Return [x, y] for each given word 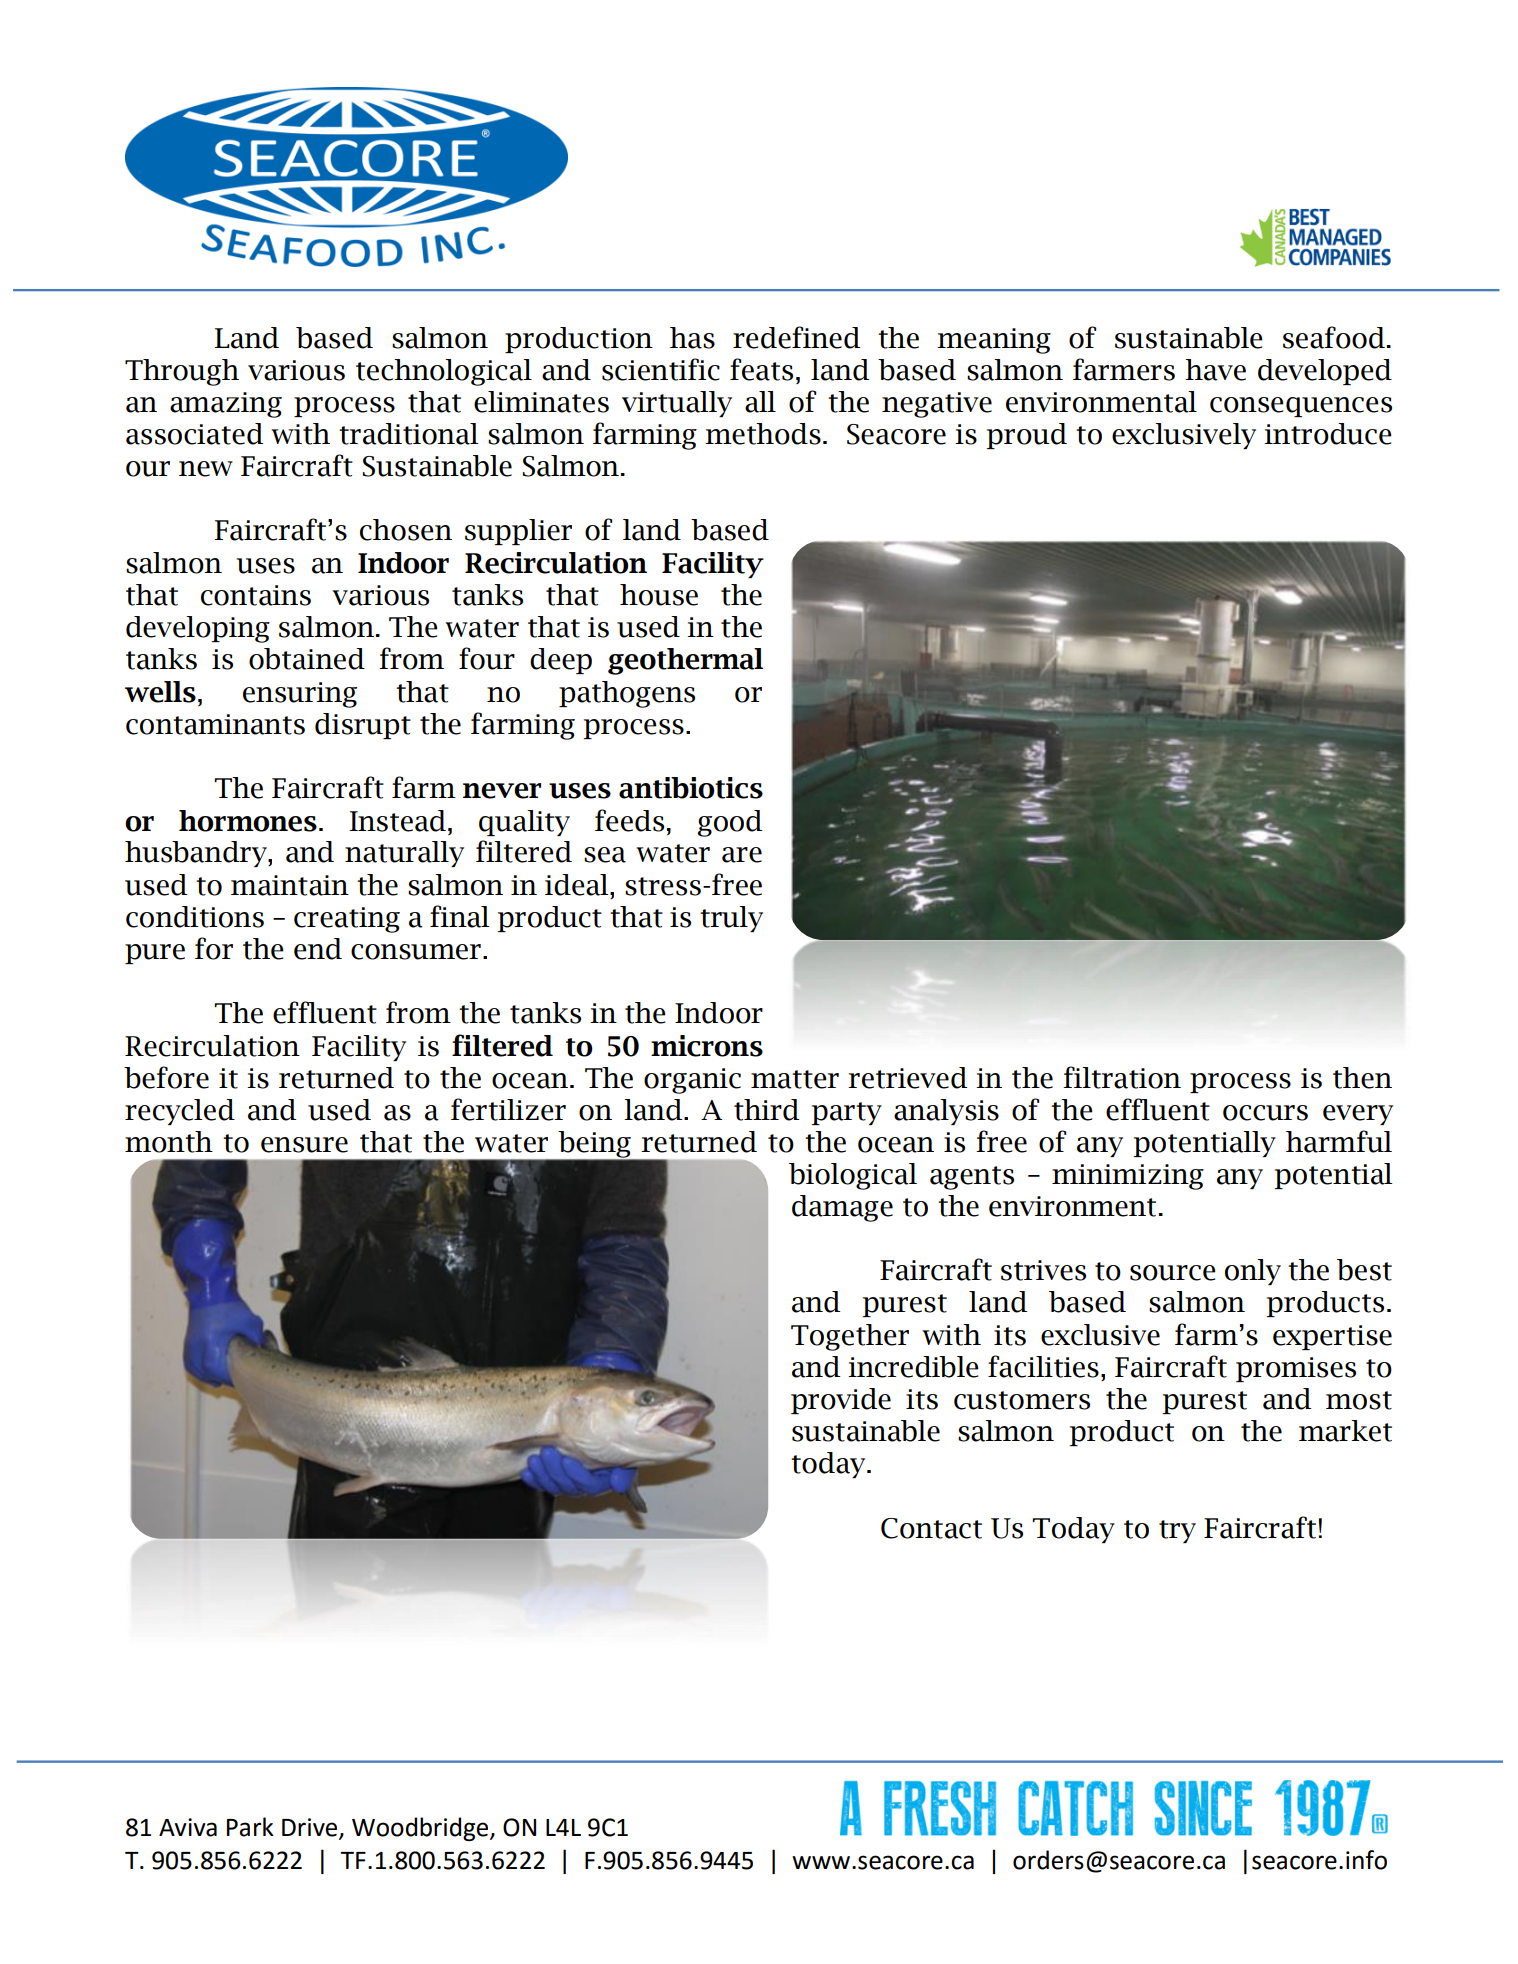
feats [761, 369]
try [1177, 1531]
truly [731, 919]
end [318, 949]
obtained [307, 659]
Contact [931, 1528]
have [1215, 370]
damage [842, 1208]
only [1253, 1272]
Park [250, 1827]
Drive [311, 1828]
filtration [1122, 1077]
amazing [226, 405]
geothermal [685, 661]
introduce [1328, 434]
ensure [304, 1145]
